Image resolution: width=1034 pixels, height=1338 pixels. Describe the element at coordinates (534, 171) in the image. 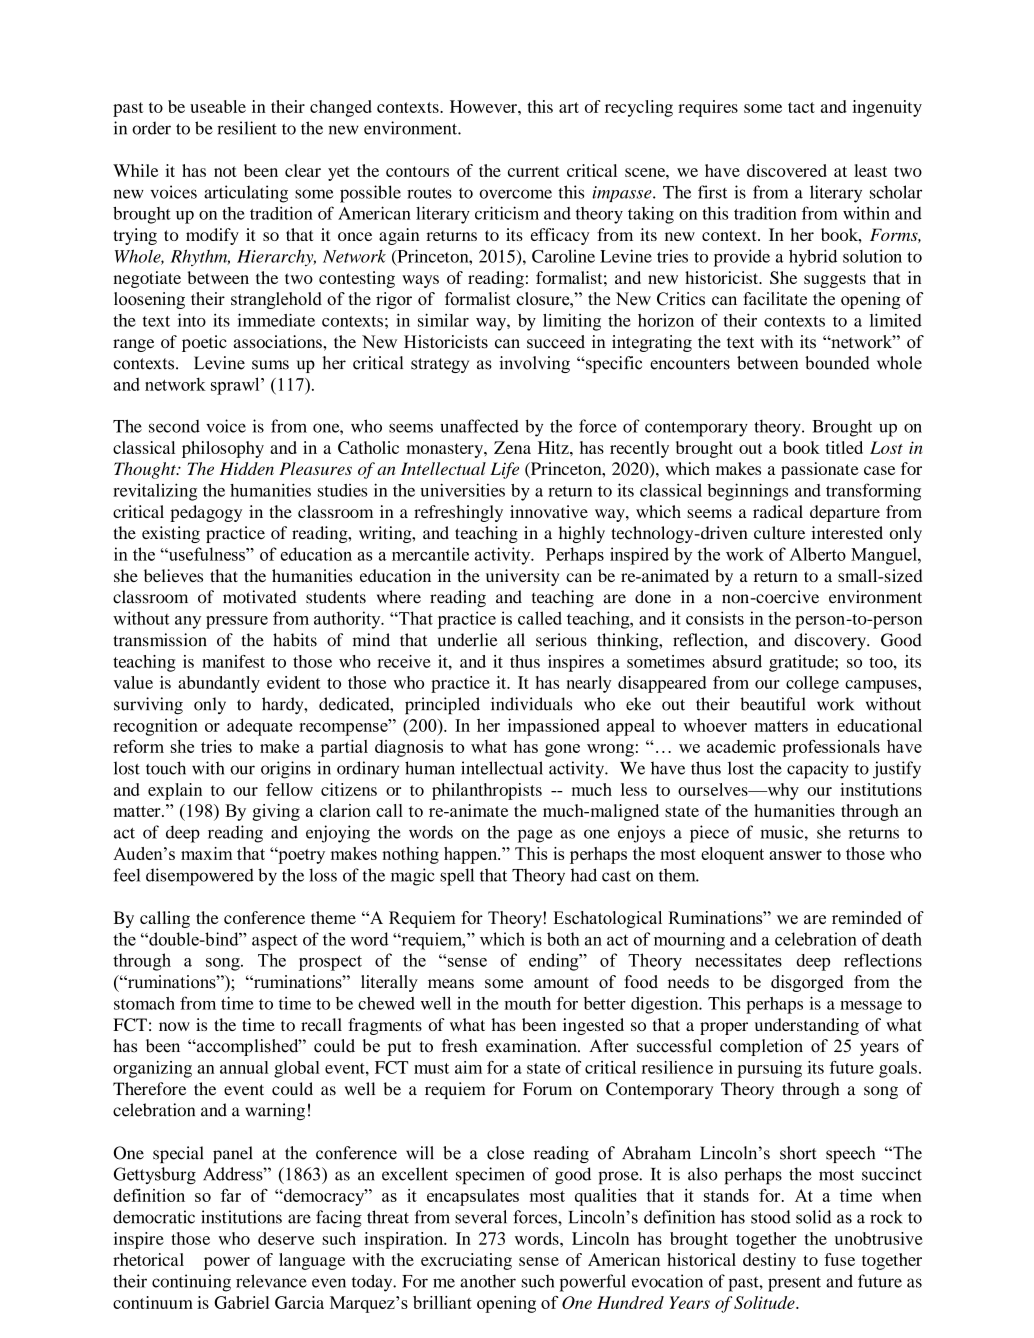

I see `current` at that location.
